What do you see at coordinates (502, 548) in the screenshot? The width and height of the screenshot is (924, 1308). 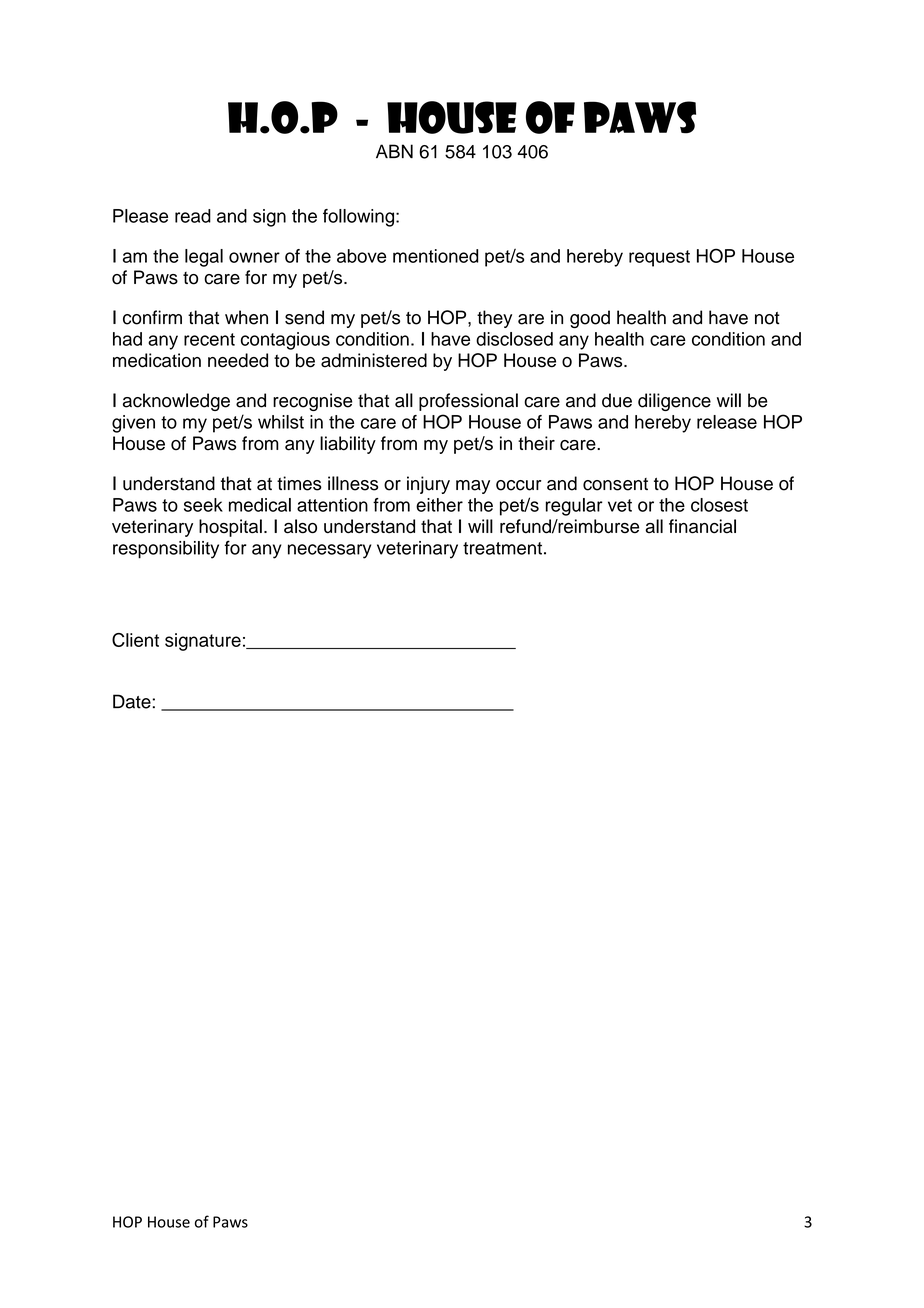 I see `treatment` at bounding box center [502, 548].
